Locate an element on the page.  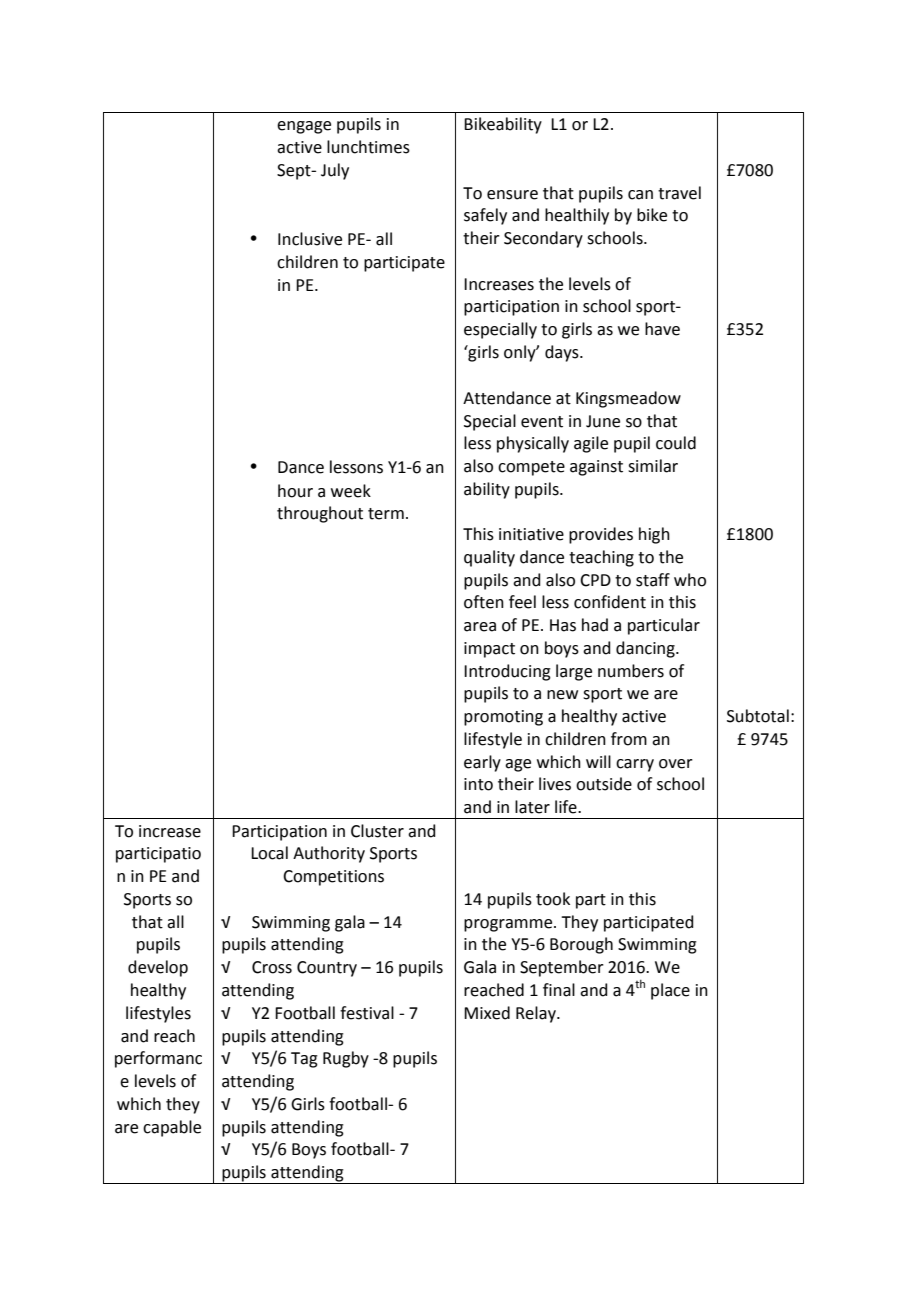
throughout is located at coordinates (320, 514).
